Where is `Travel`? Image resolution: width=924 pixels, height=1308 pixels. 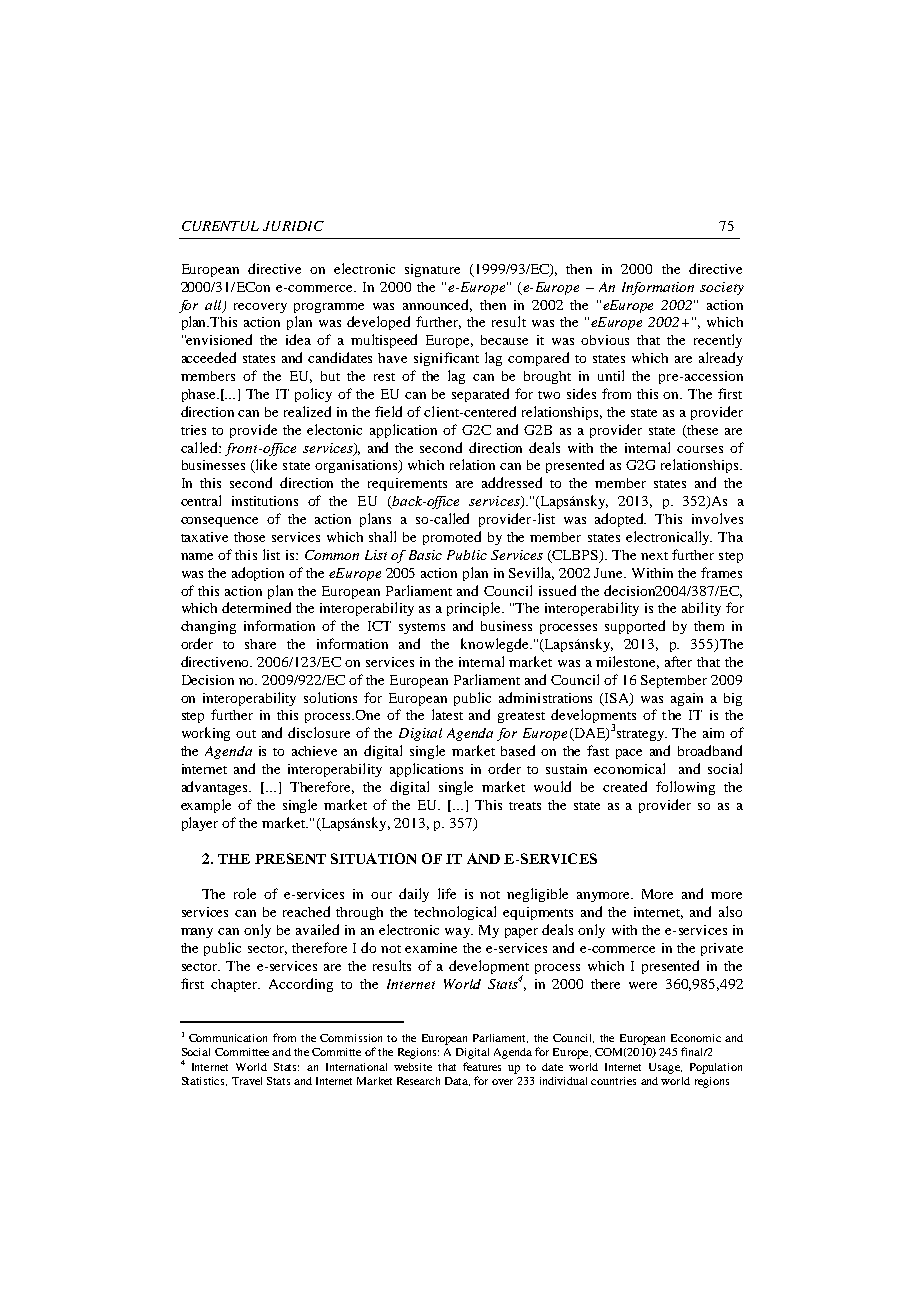 Travel is located at coordinates (247, 1081).
